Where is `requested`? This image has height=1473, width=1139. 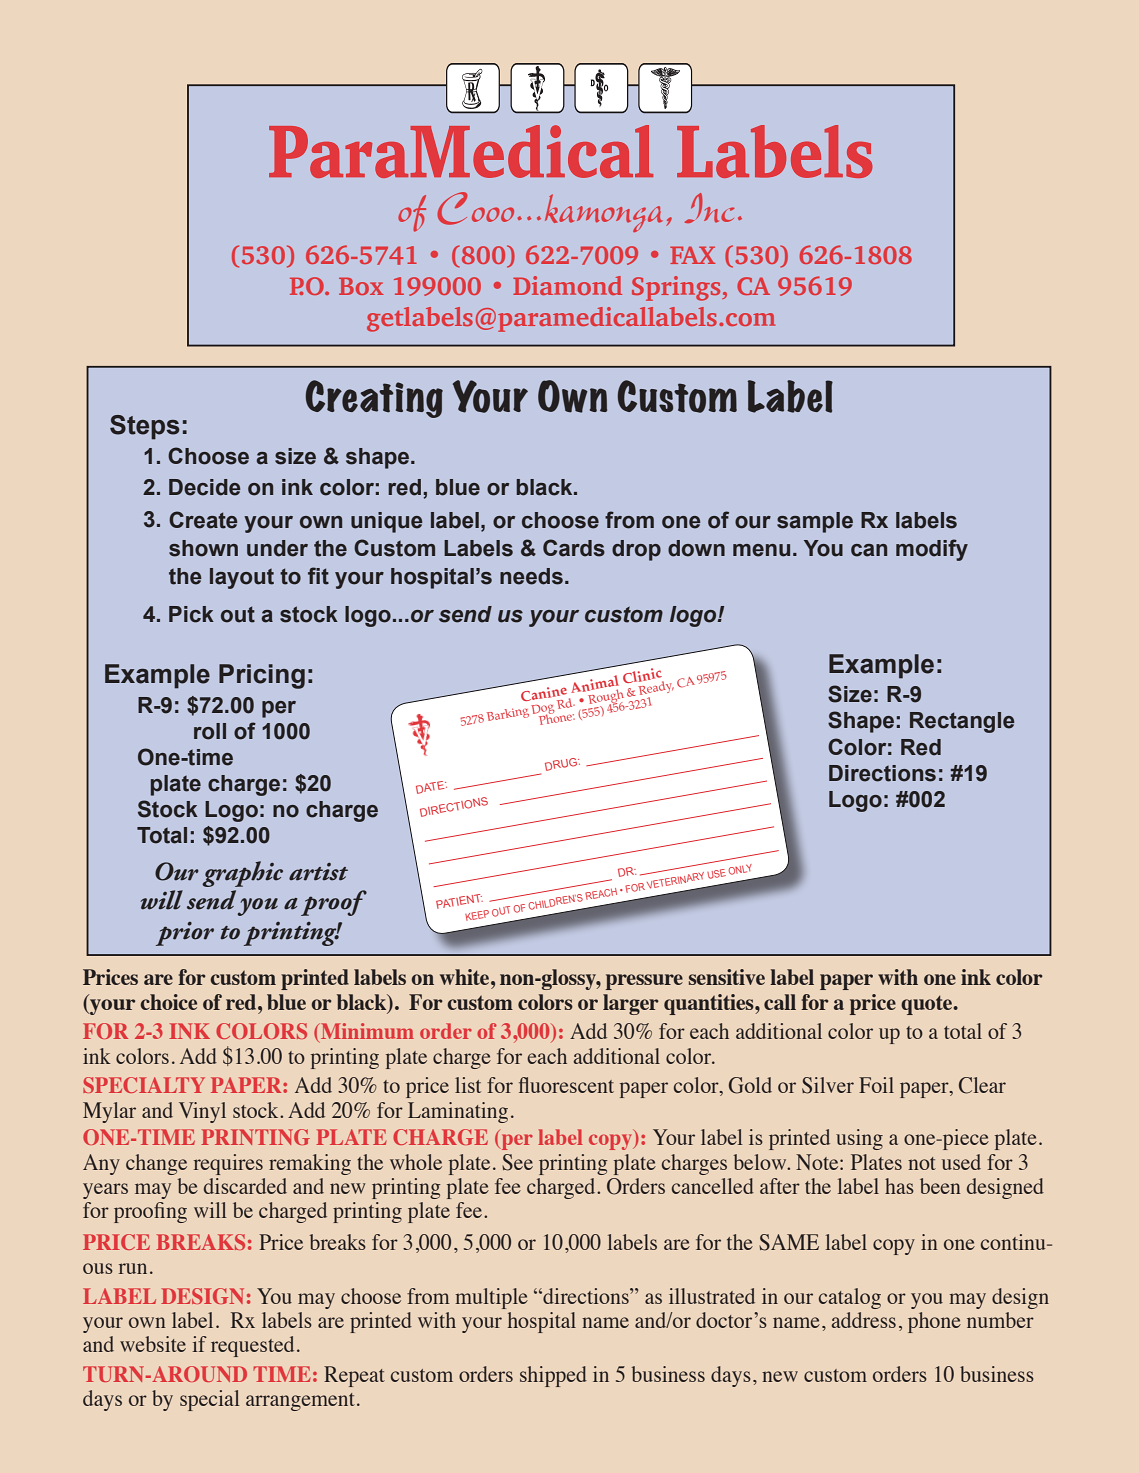 requested is located at coordinates (252, 1346).
